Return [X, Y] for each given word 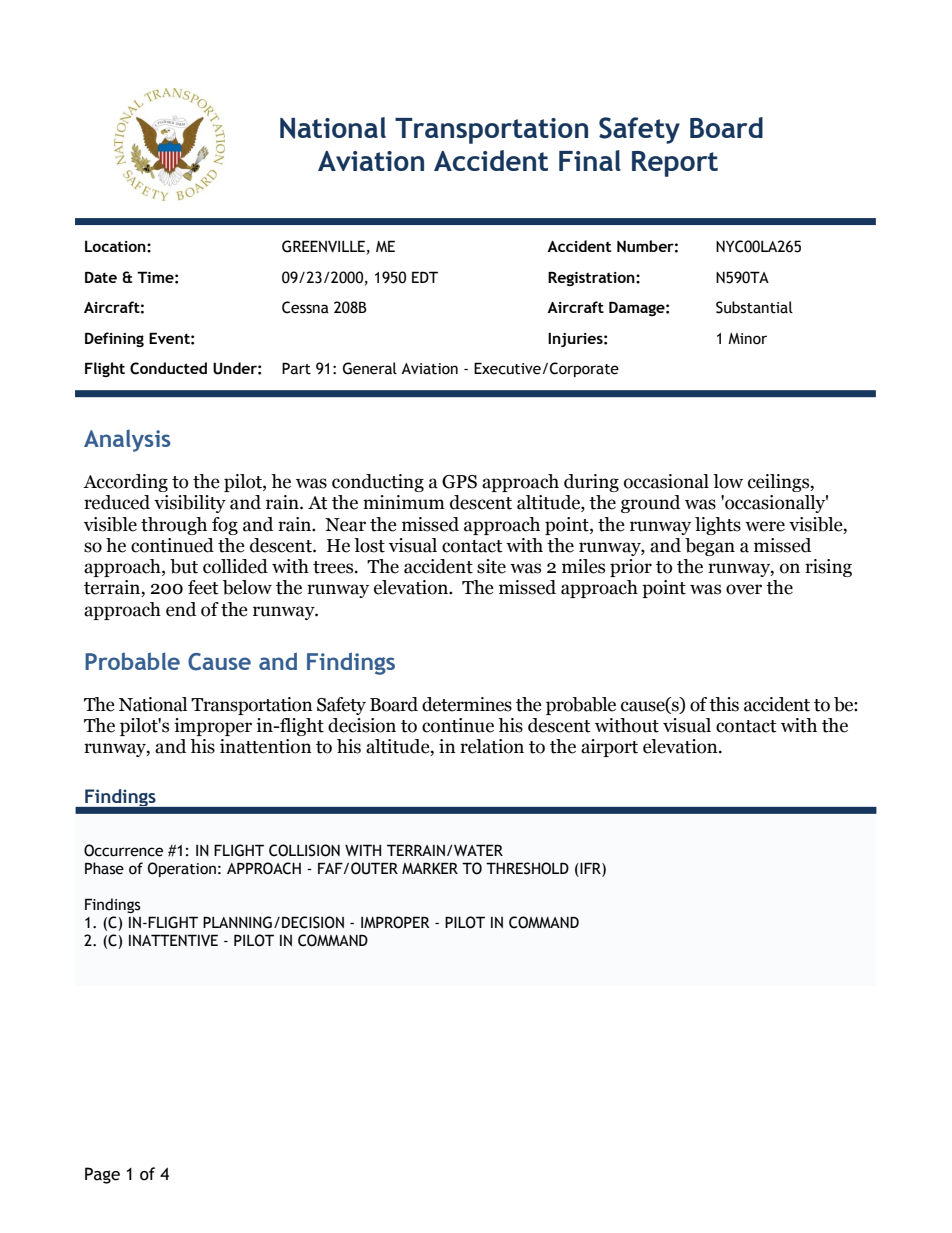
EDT [425, 277]
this [724, 704]
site [491, 566]
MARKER [430, 868]
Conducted [168, 368]
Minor [747, 339]
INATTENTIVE [173, 940]
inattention [266, 746]
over [744, 589]
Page [102, 1175]
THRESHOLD [527, 868]
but [184, 566]
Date [101, 277]
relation [492, 746]
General [370, 368]
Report [675, 164]
